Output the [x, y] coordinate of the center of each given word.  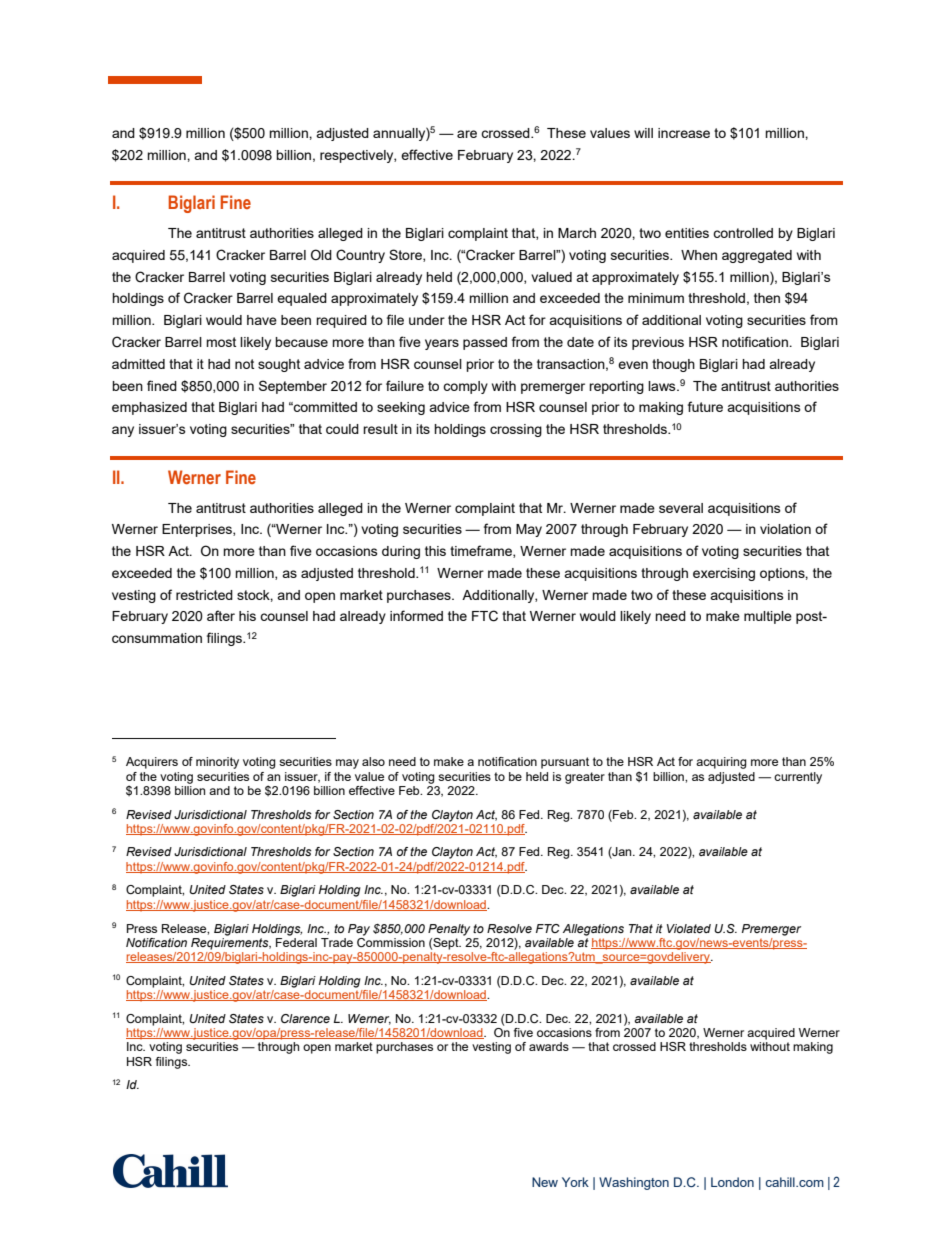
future [705, 406]
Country [360, 256]
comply [465, 387]
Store [406, 255]
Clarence [305, 1018]
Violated [689, 928]
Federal [296, 941]
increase [684, 133]
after [221, 615]
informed [416, 615]
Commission [391, 941]
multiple [768, 617]
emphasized [149, 408]
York [575, 1182]
